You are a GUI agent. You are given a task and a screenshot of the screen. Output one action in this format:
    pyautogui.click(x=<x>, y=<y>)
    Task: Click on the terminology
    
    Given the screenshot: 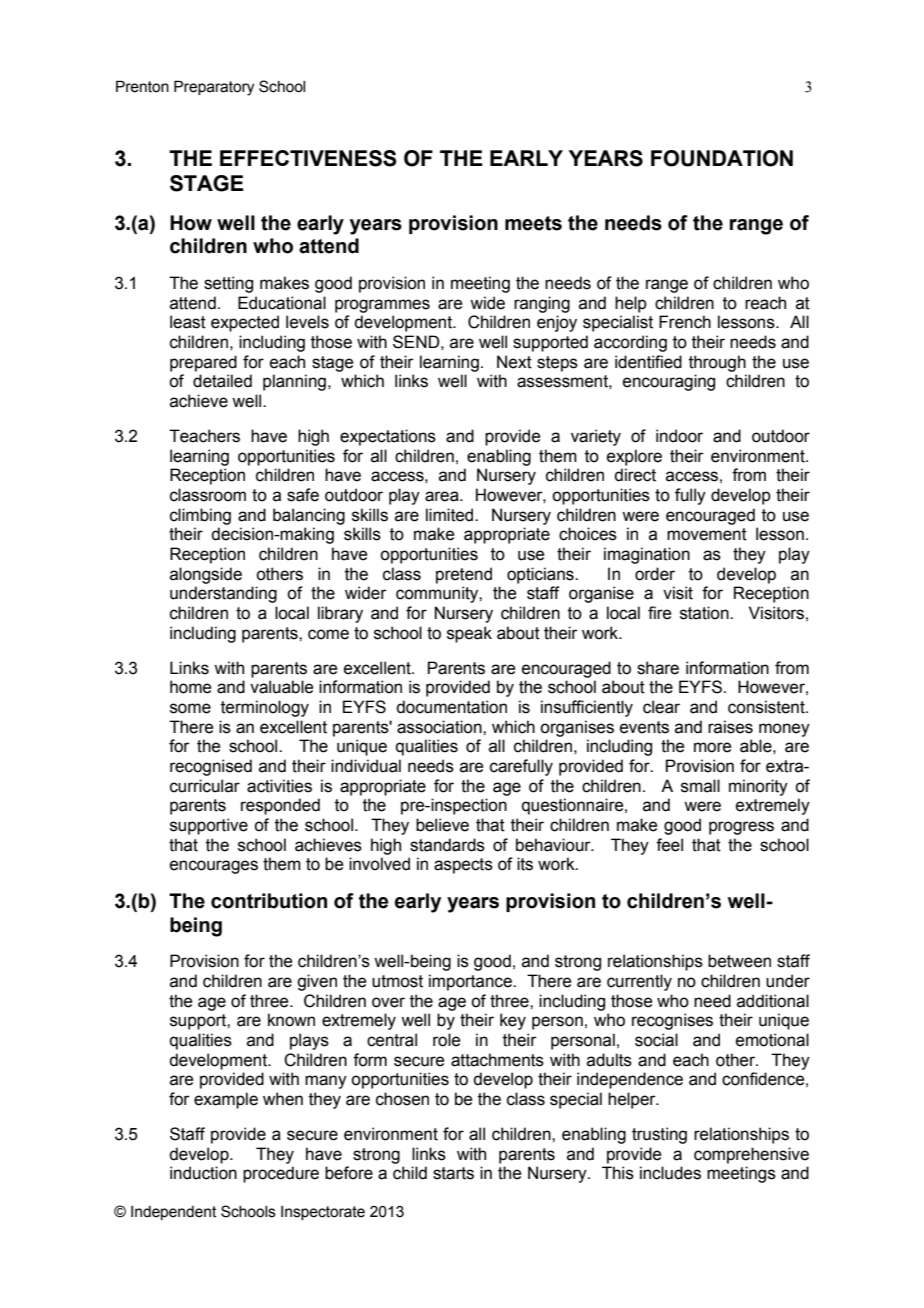 What is the action you would take?
    pyautogui.click(x=265, y=708)
